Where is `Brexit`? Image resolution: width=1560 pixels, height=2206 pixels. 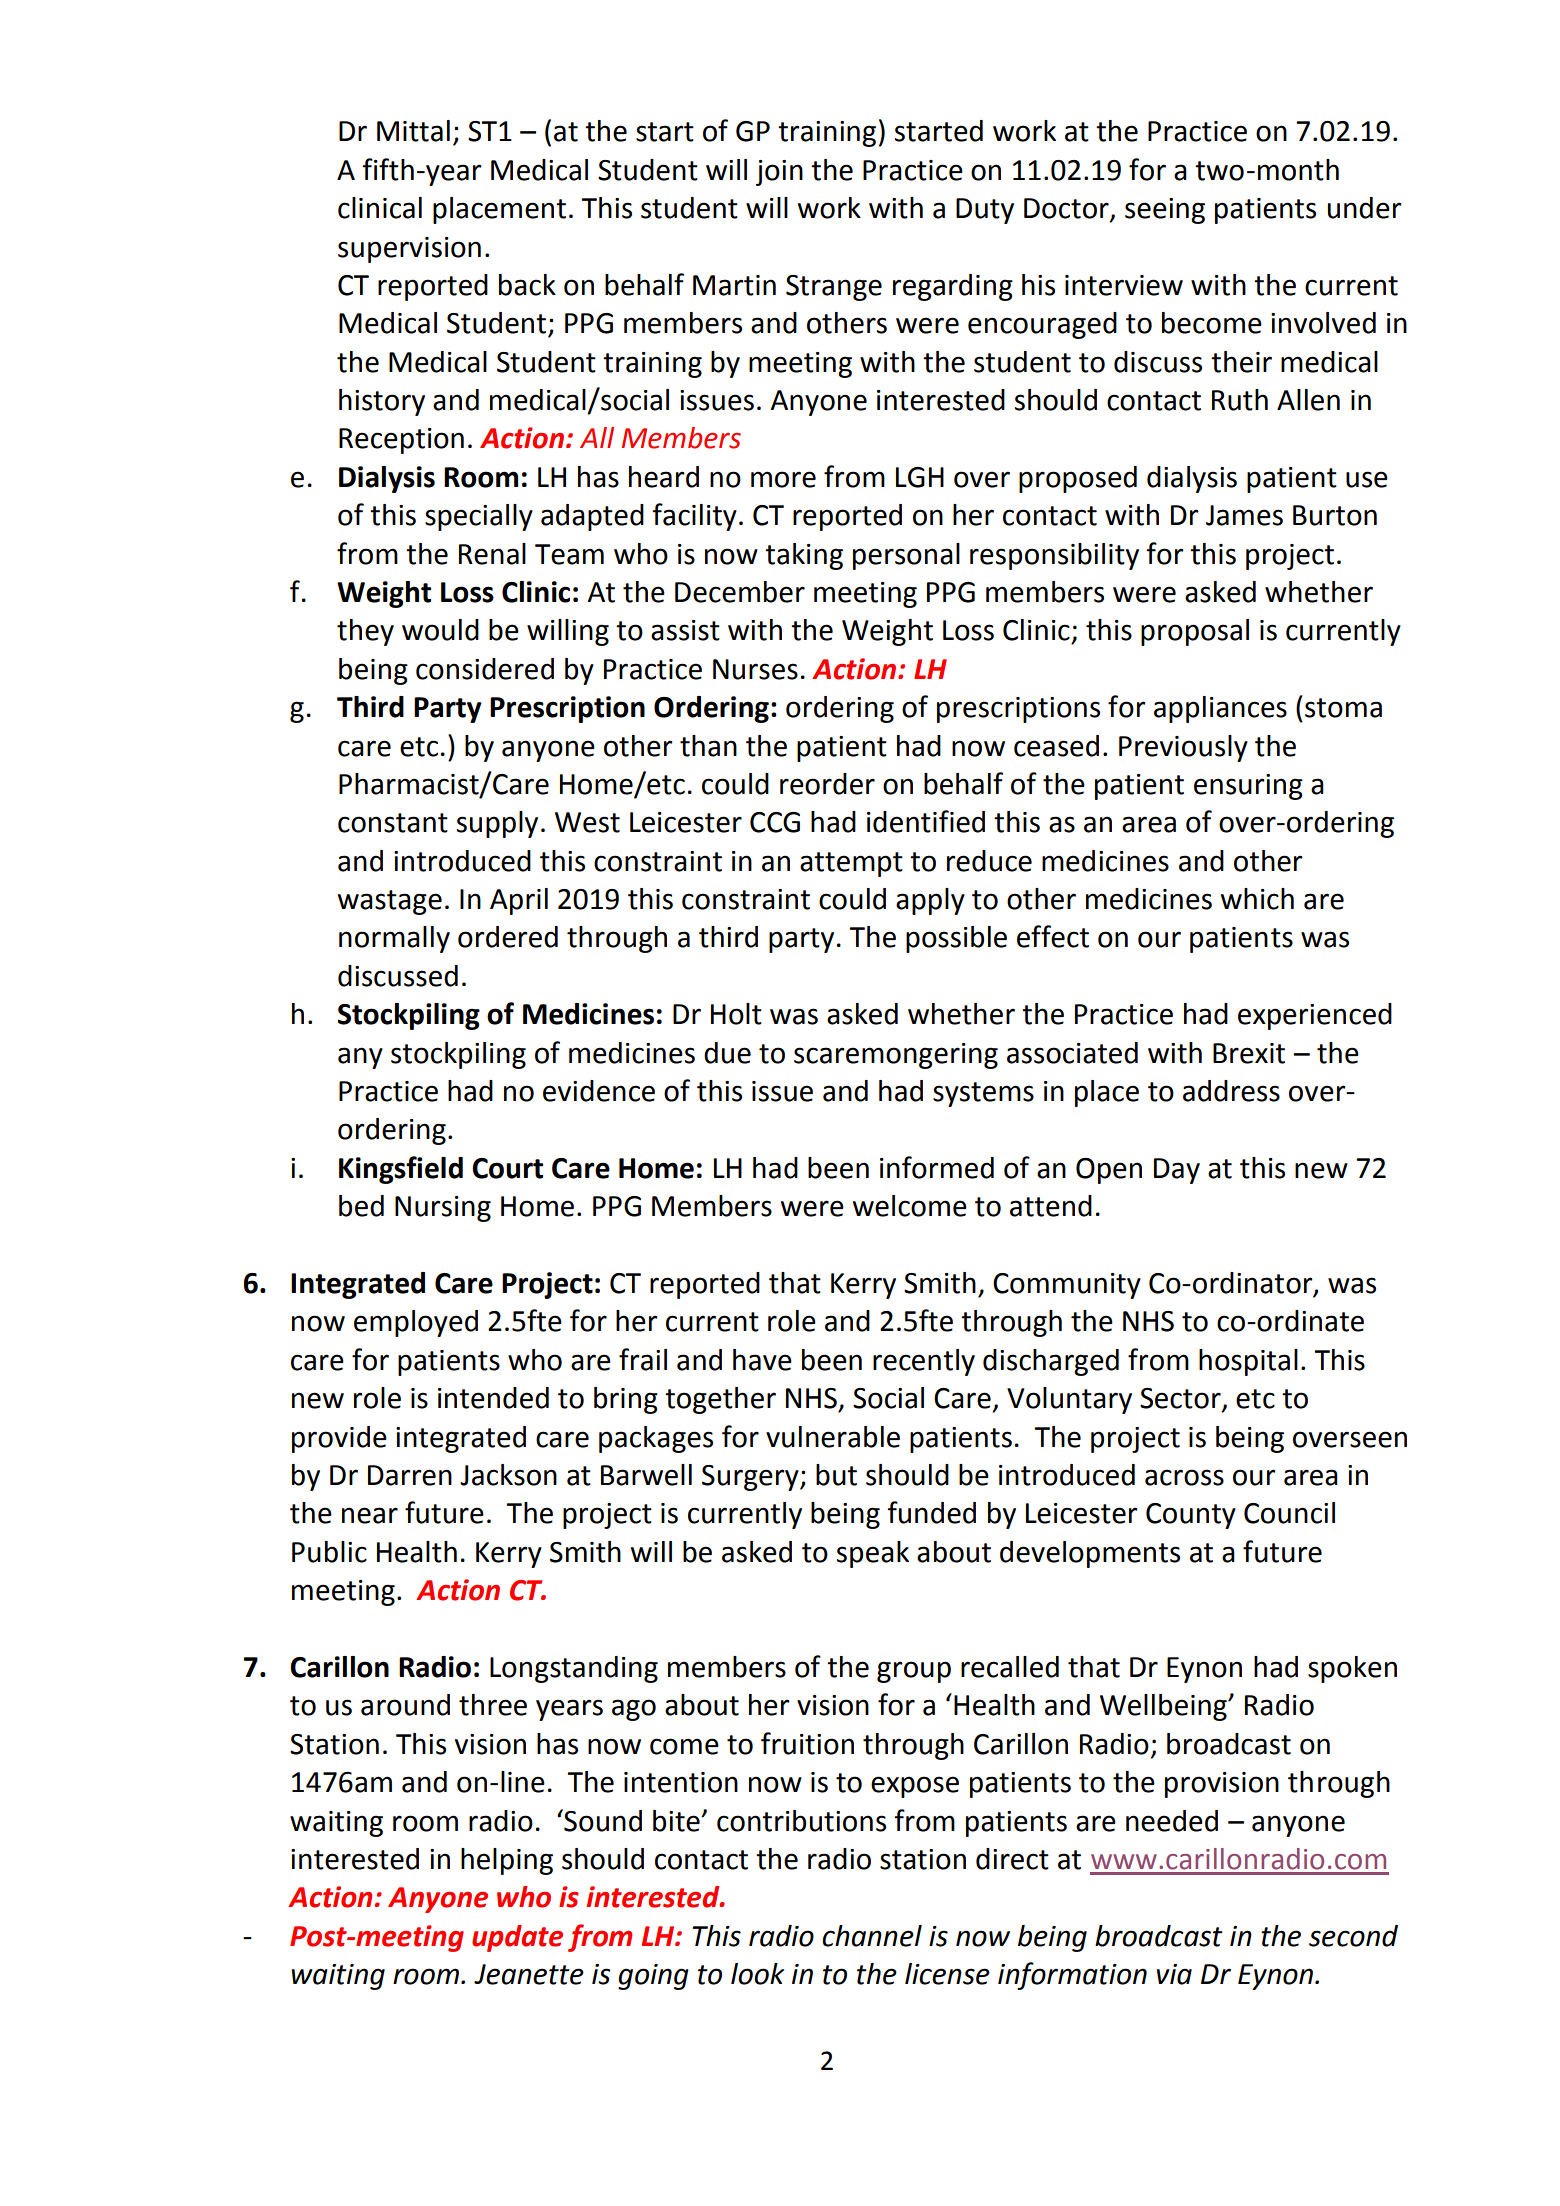 Brexit is located at coordinates (1249, 1053).
